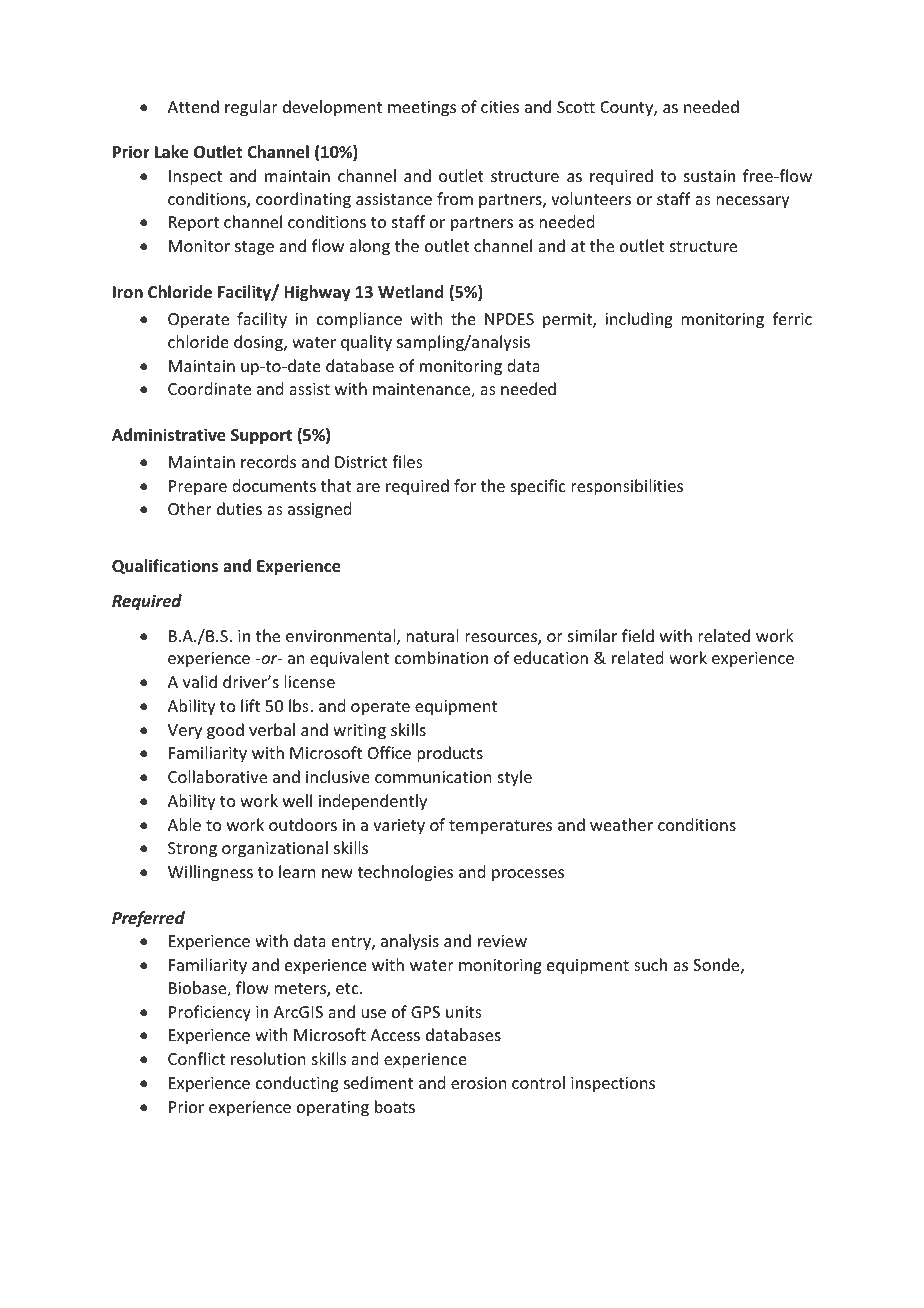 The width and height of the screenshot is (924, 1308). Describe the element at coordinates (500, 107) in the screenshot. I see `cities` at that location.
